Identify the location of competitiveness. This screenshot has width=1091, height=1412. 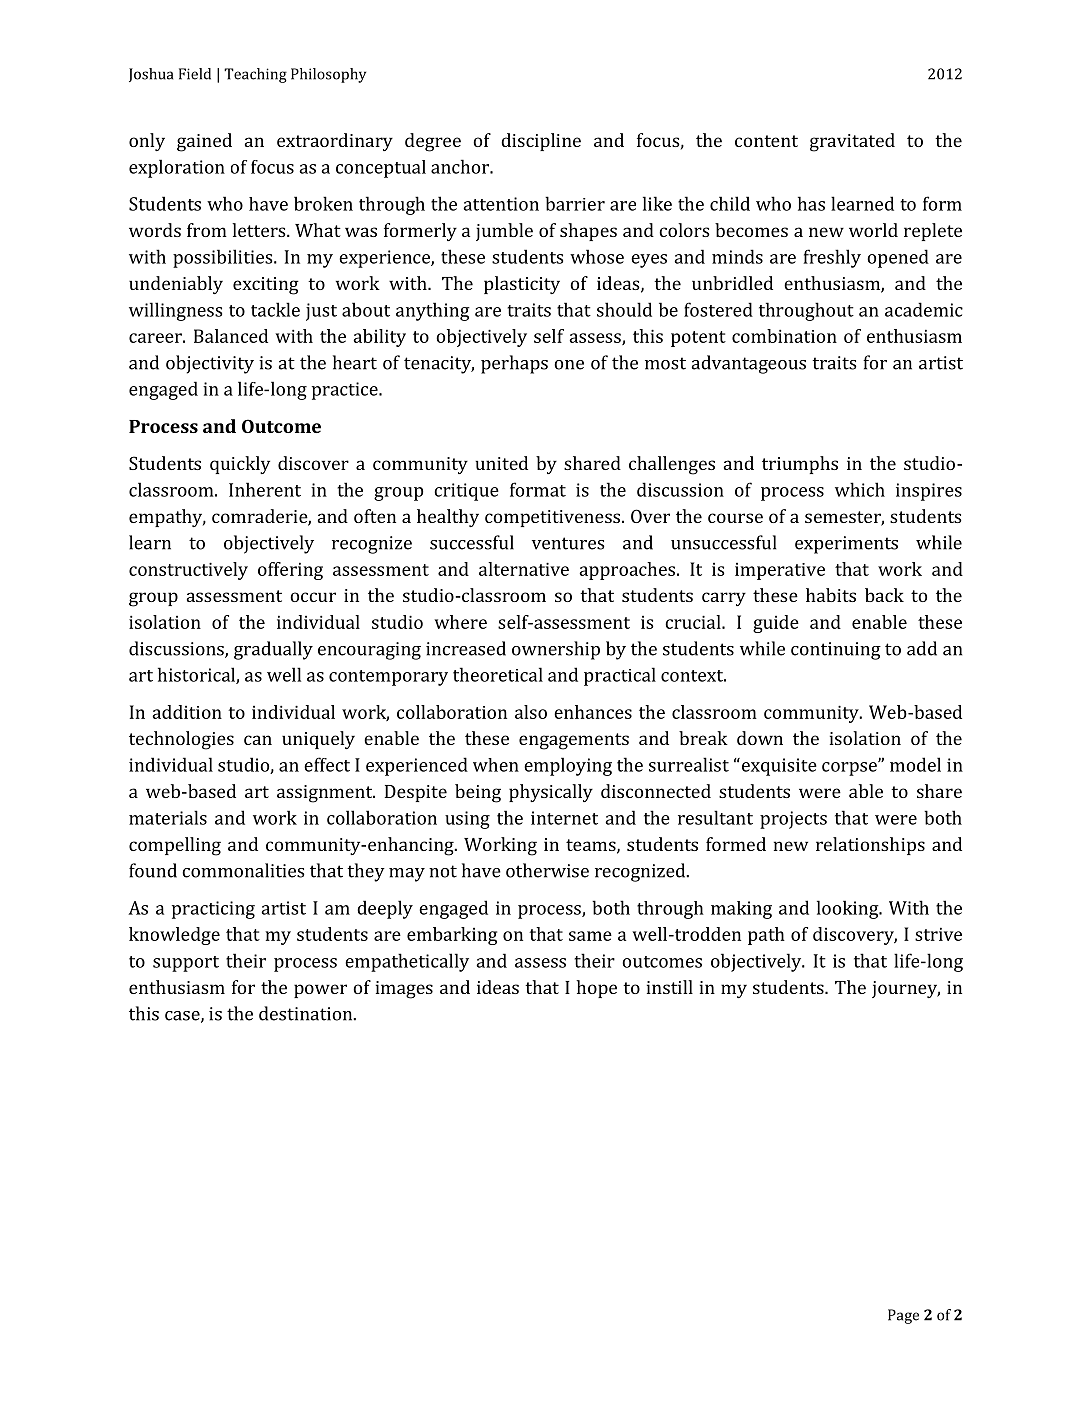
(552, 518).
